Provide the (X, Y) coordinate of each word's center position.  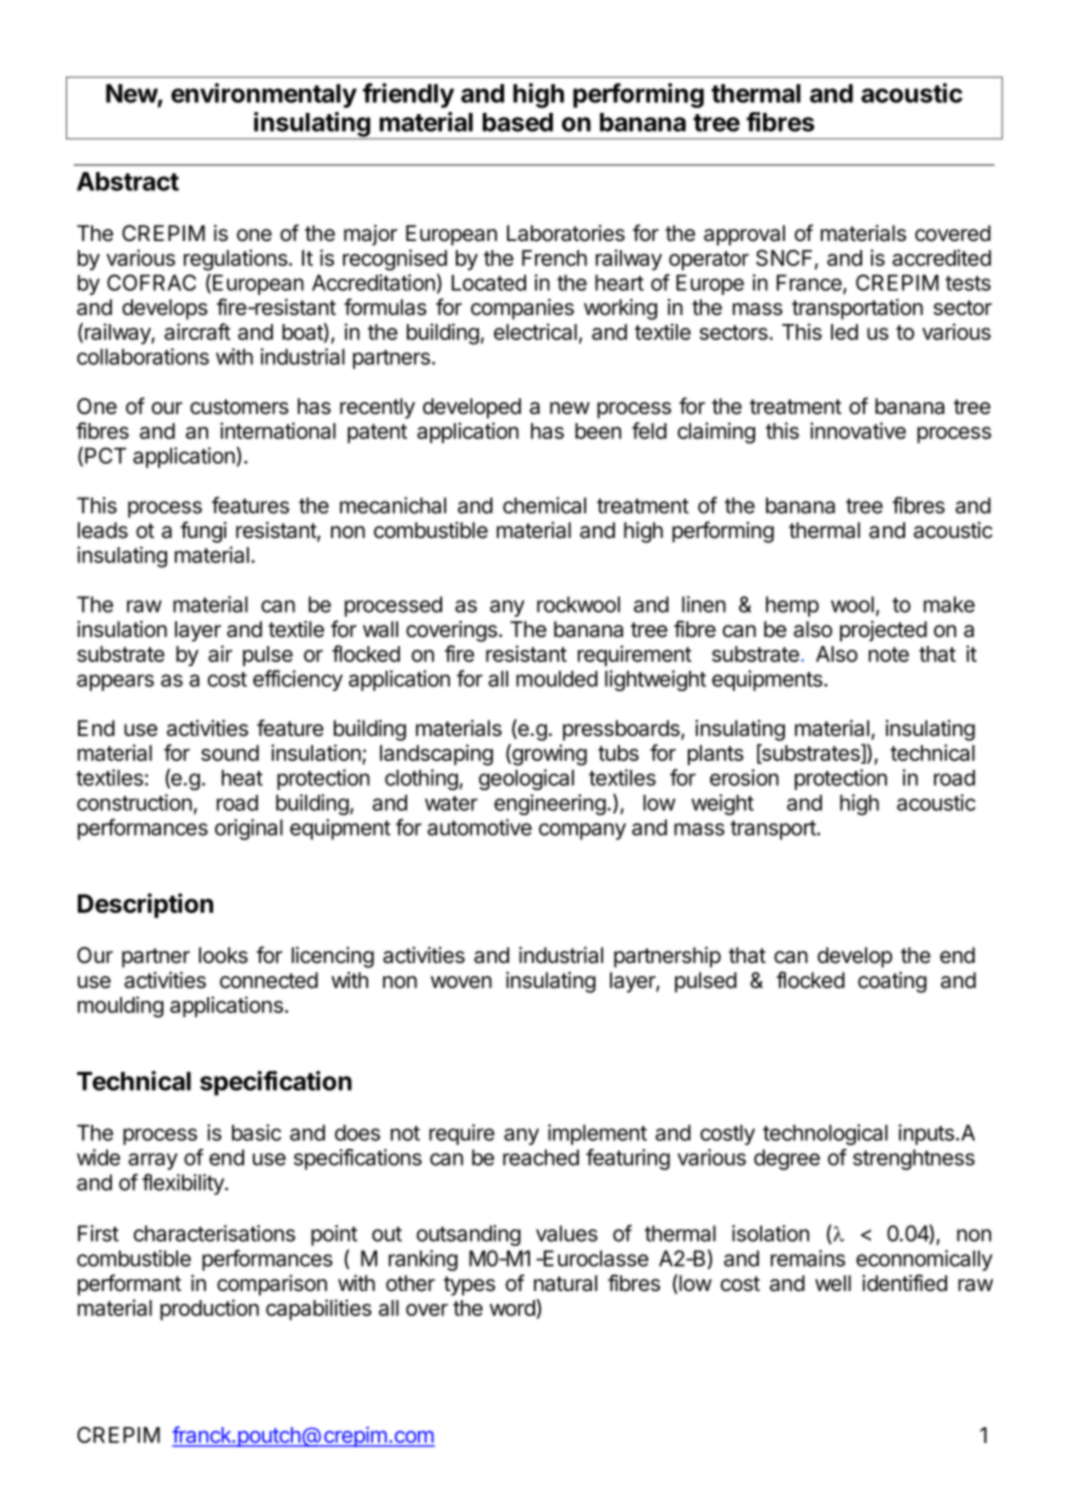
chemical (544, 505)
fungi (203, 532)
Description (145, 905)
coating (892, 982)
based (518, 122)
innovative (858, 430)
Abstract (128, 181)
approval (744, 235)
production (209, 1309)
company (582, 831)
